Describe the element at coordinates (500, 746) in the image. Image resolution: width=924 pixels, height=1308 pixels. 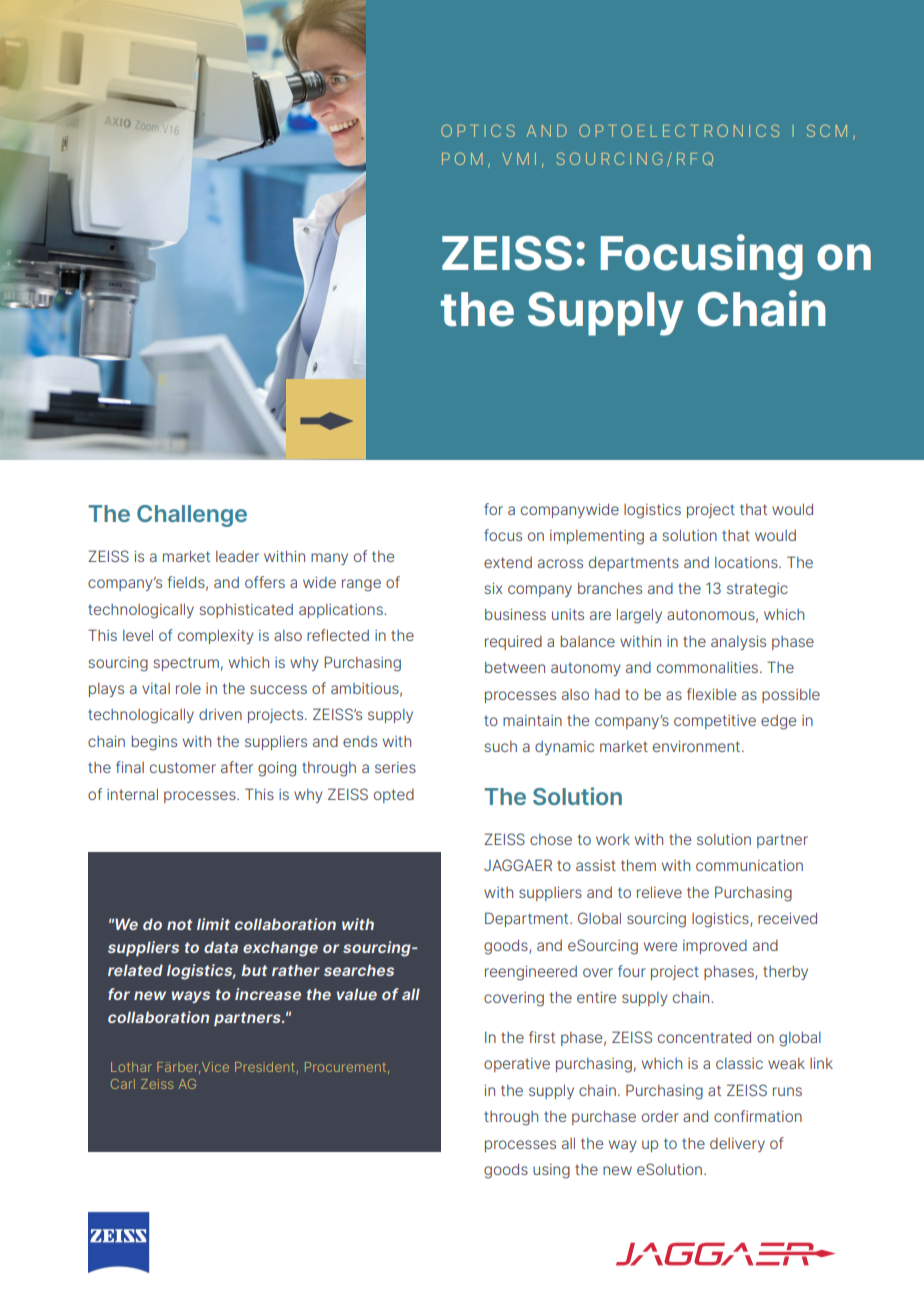
I see `such` at that location.
